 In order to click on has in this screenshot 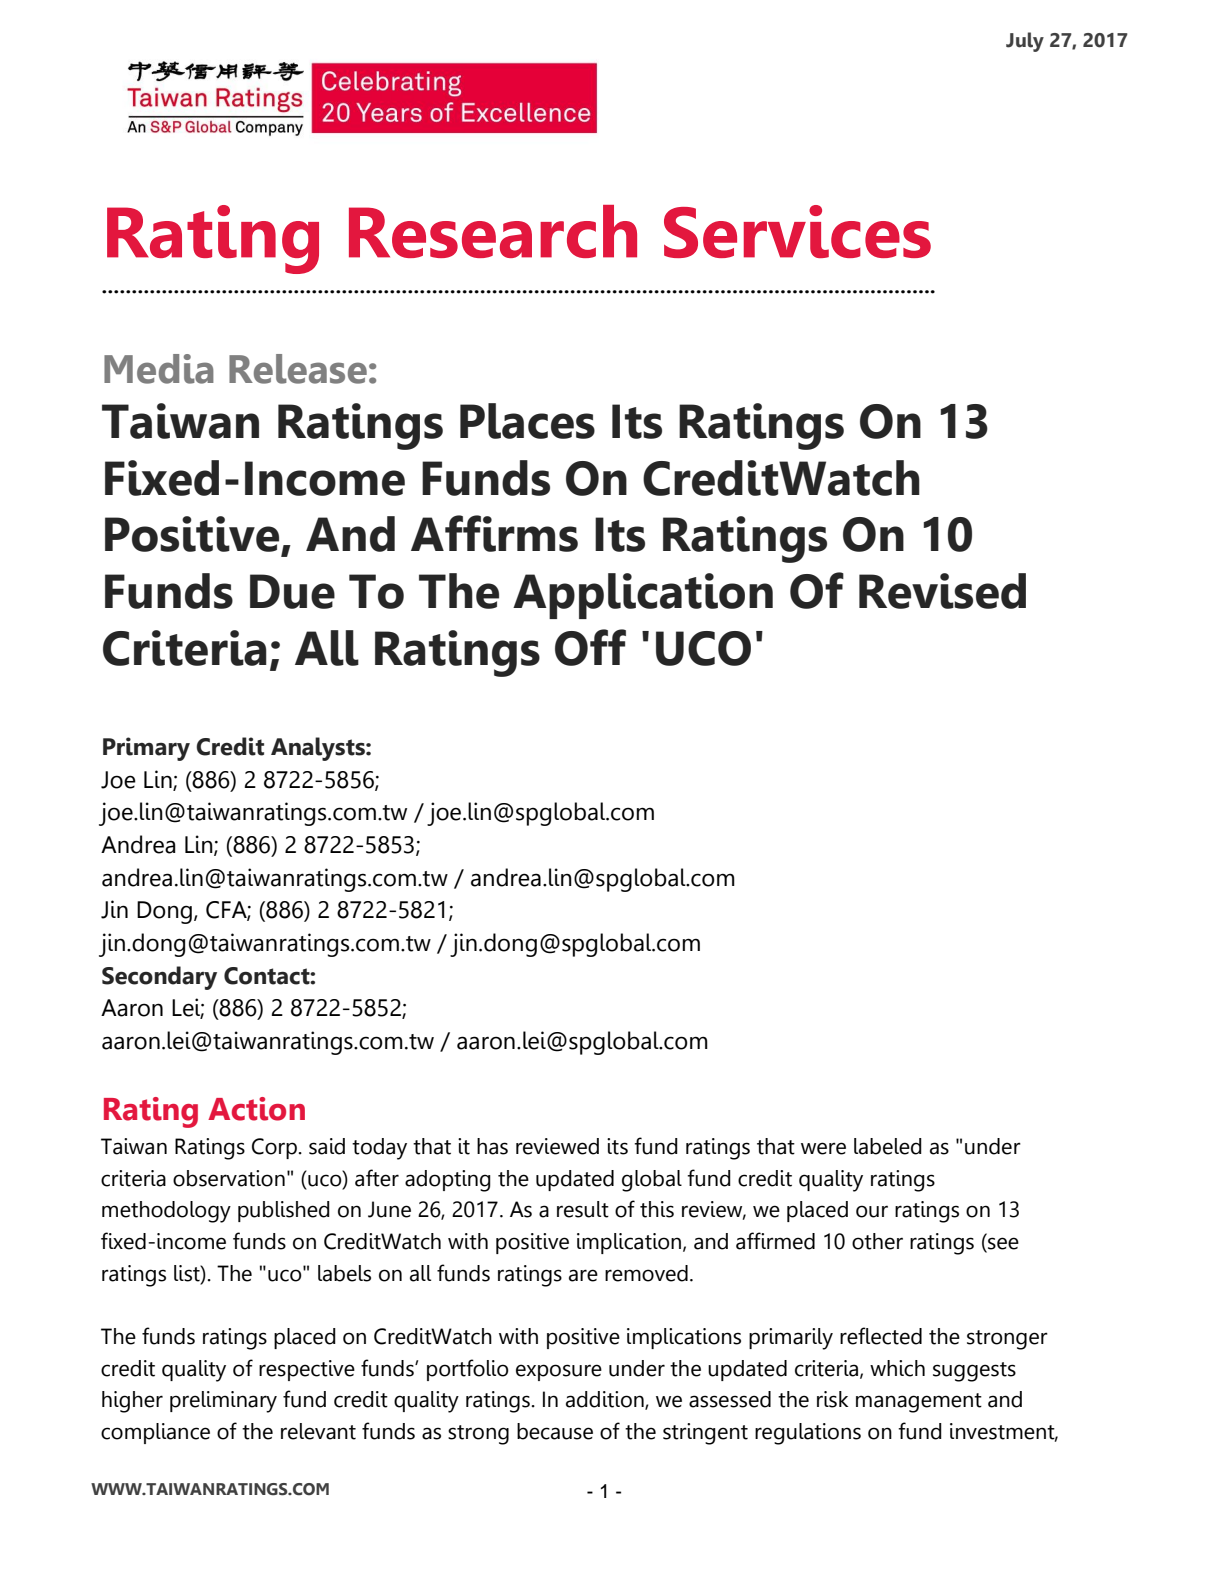, I will do `click(492, 1146)`.
